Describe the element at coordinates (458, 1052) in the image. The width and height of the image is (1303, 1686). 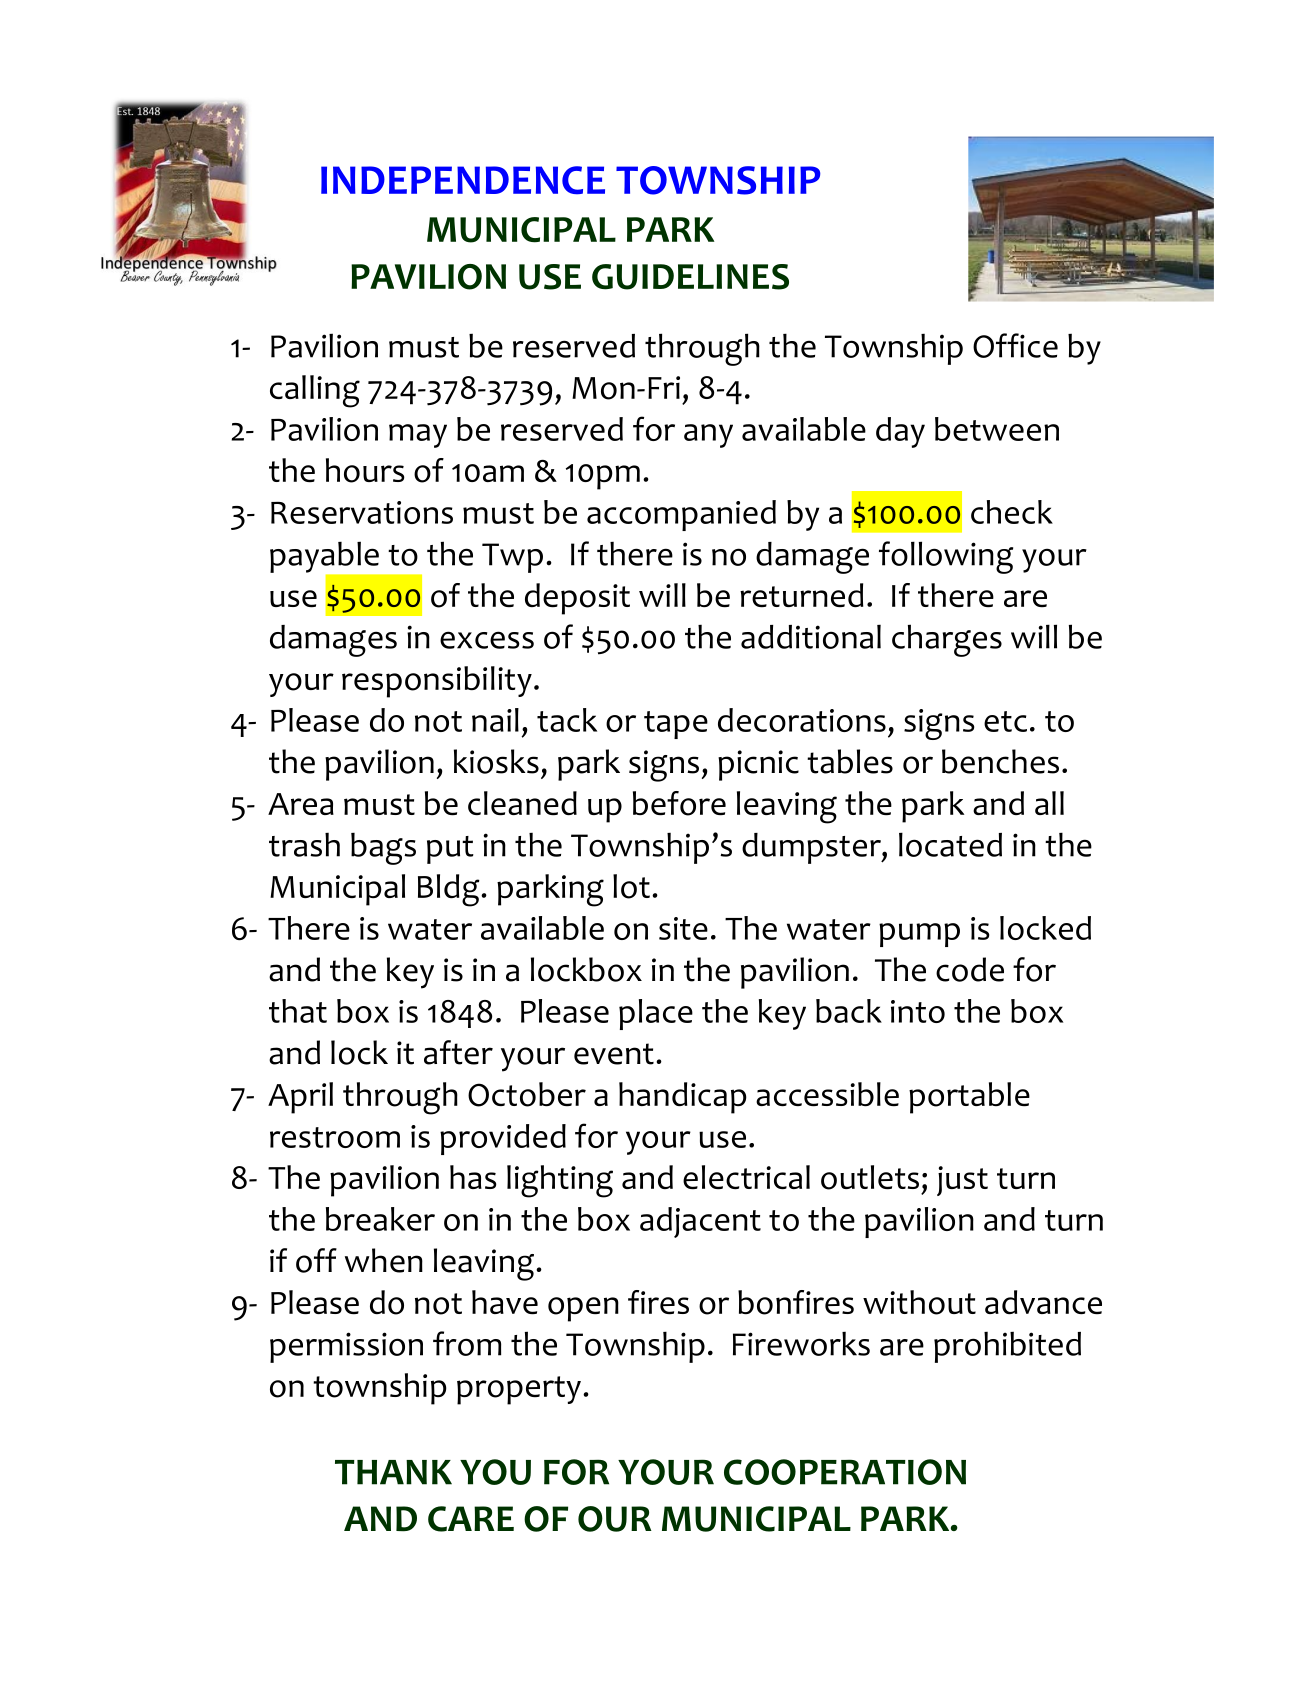
I see `after` at that location.
